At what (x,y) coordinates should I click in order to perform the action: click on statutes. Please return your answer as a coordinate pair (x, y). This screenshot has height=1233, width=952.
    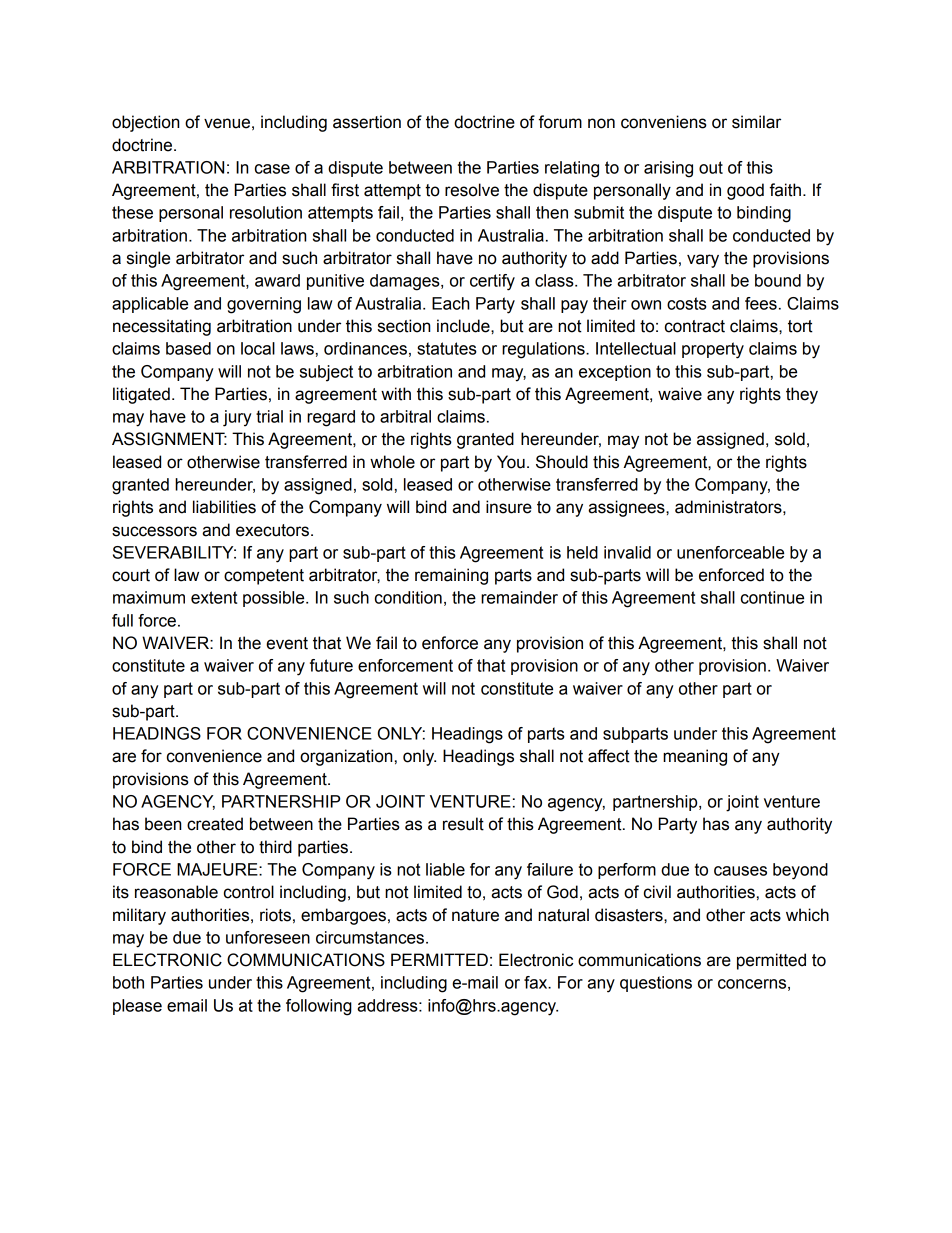
    Looking at the image, I should click on (447, 348).
